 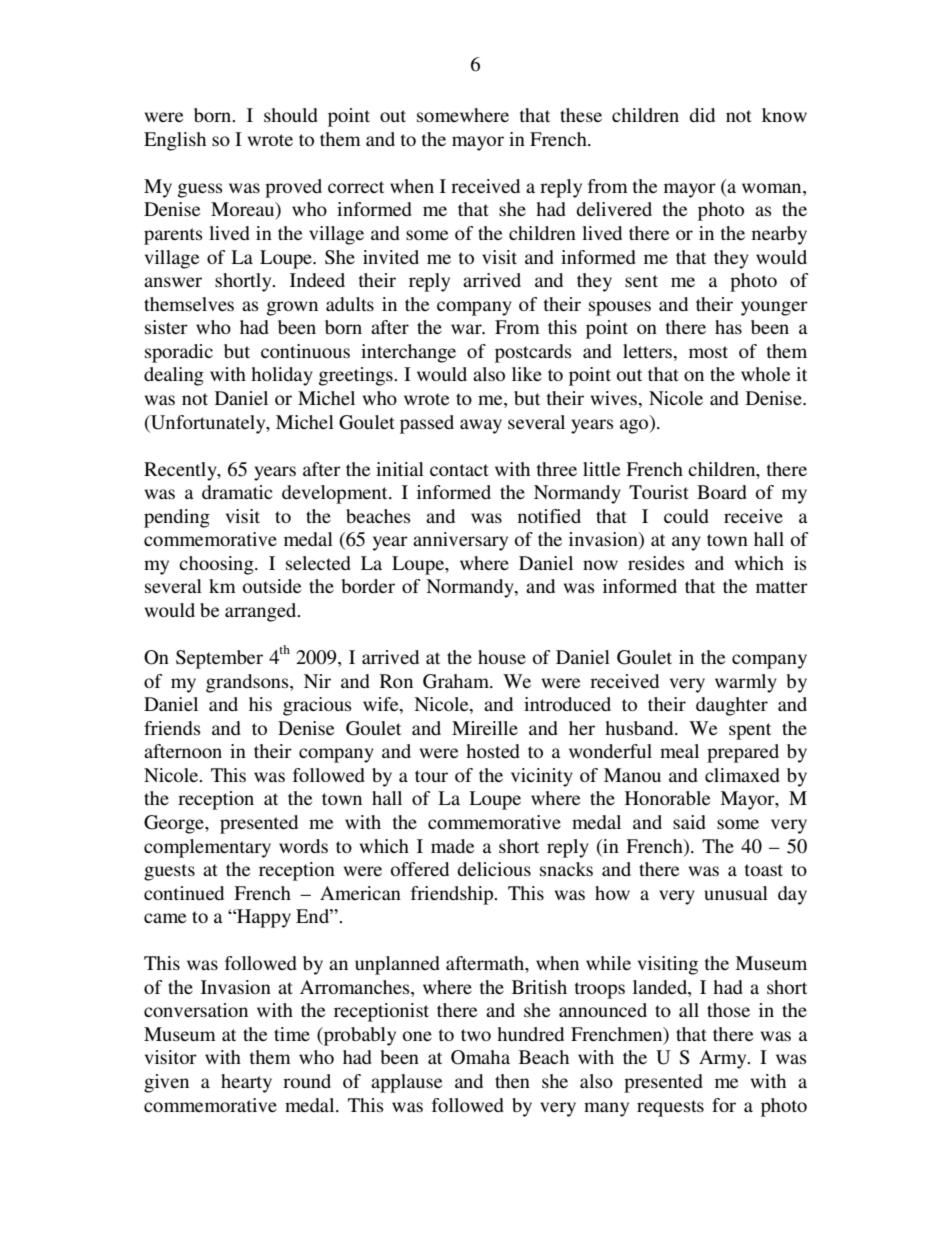 What do you see at coordinates (207, 848) in the screenshot?
I see `complementary` at bounding box center [207, 848].
